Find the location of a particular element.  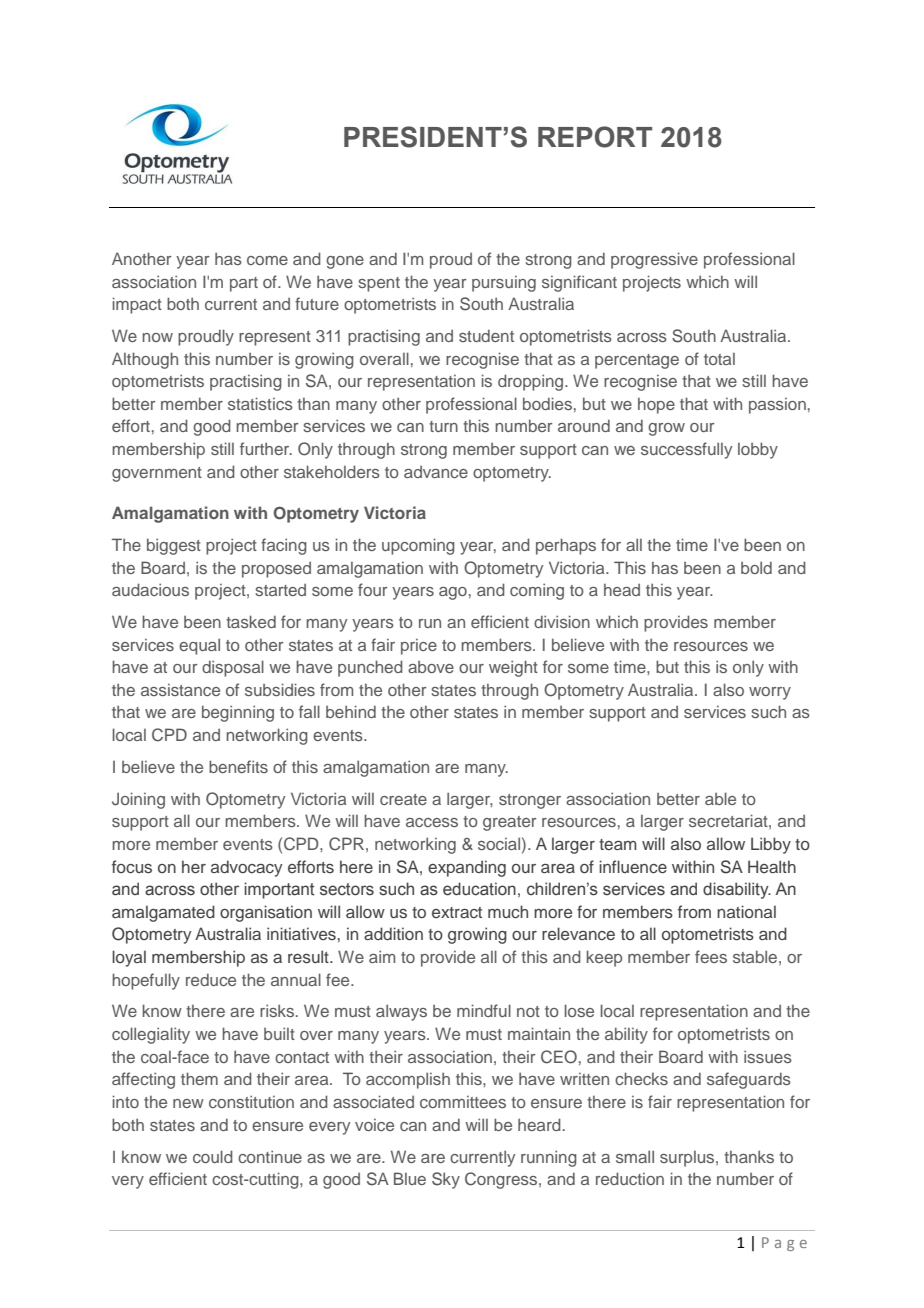

come is located at coordinates (267, 260).
